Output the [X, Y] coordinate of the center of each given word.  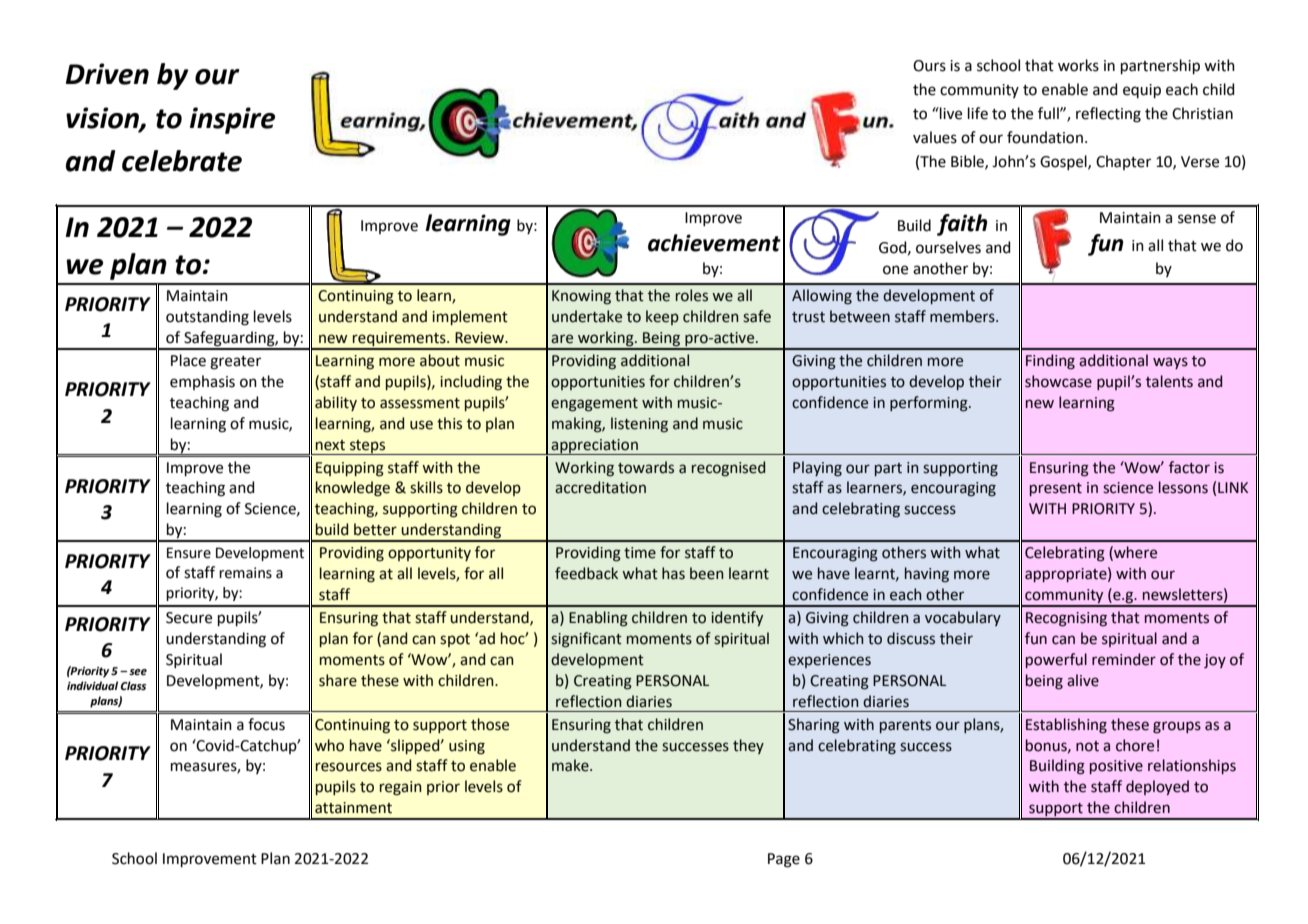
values [935, 137]
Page [784, 860]
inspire [232, 120]
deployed [1157, 787]
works [1078, 65]
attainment [353, 808]
